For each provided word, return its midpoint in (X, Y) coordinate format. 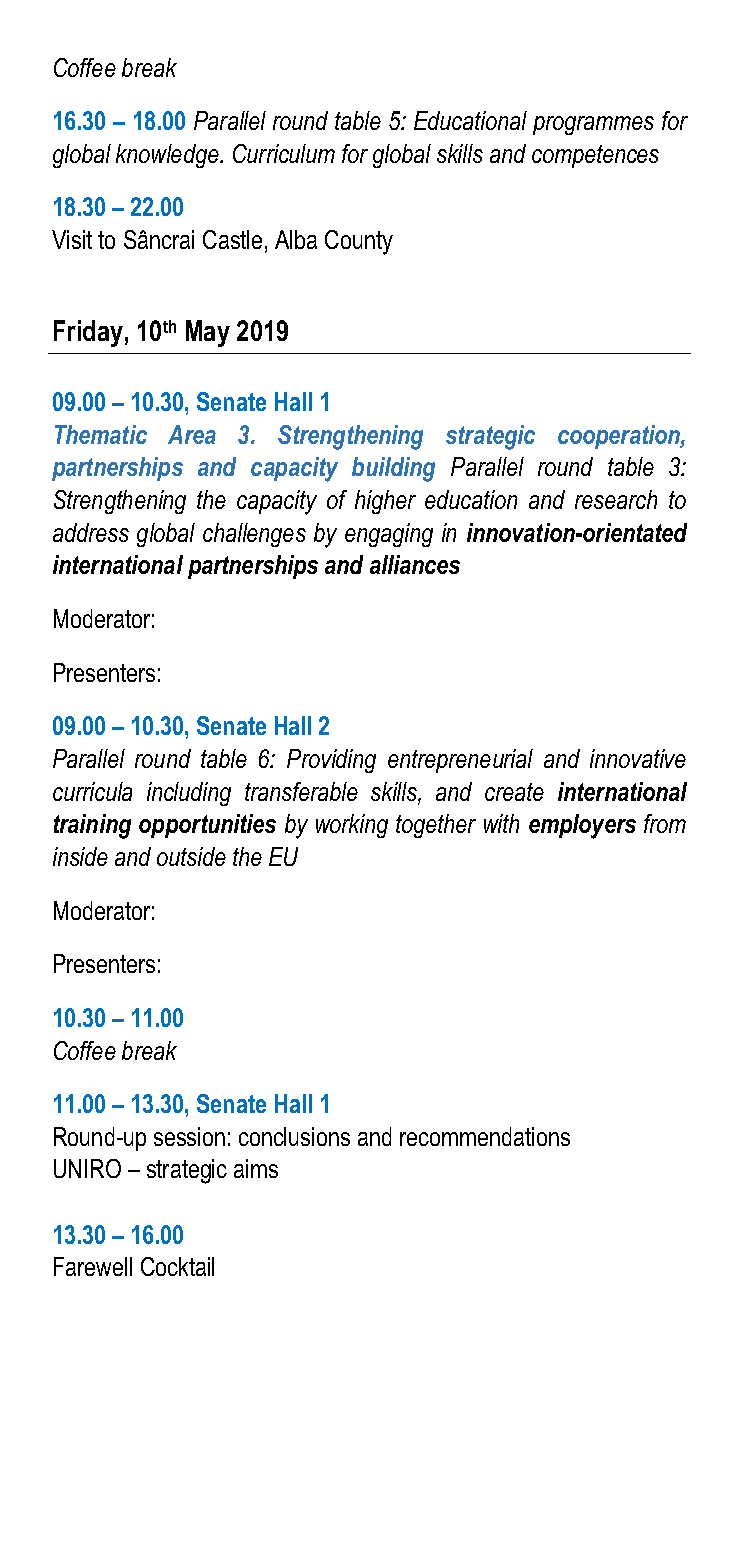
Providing (331, 761)
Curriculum (284, 153)
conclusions (294, 1136)
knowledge (168, 156)
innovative (638, 758)
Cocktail (177, 1266)
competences (595, 156)
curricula (92, 791)
